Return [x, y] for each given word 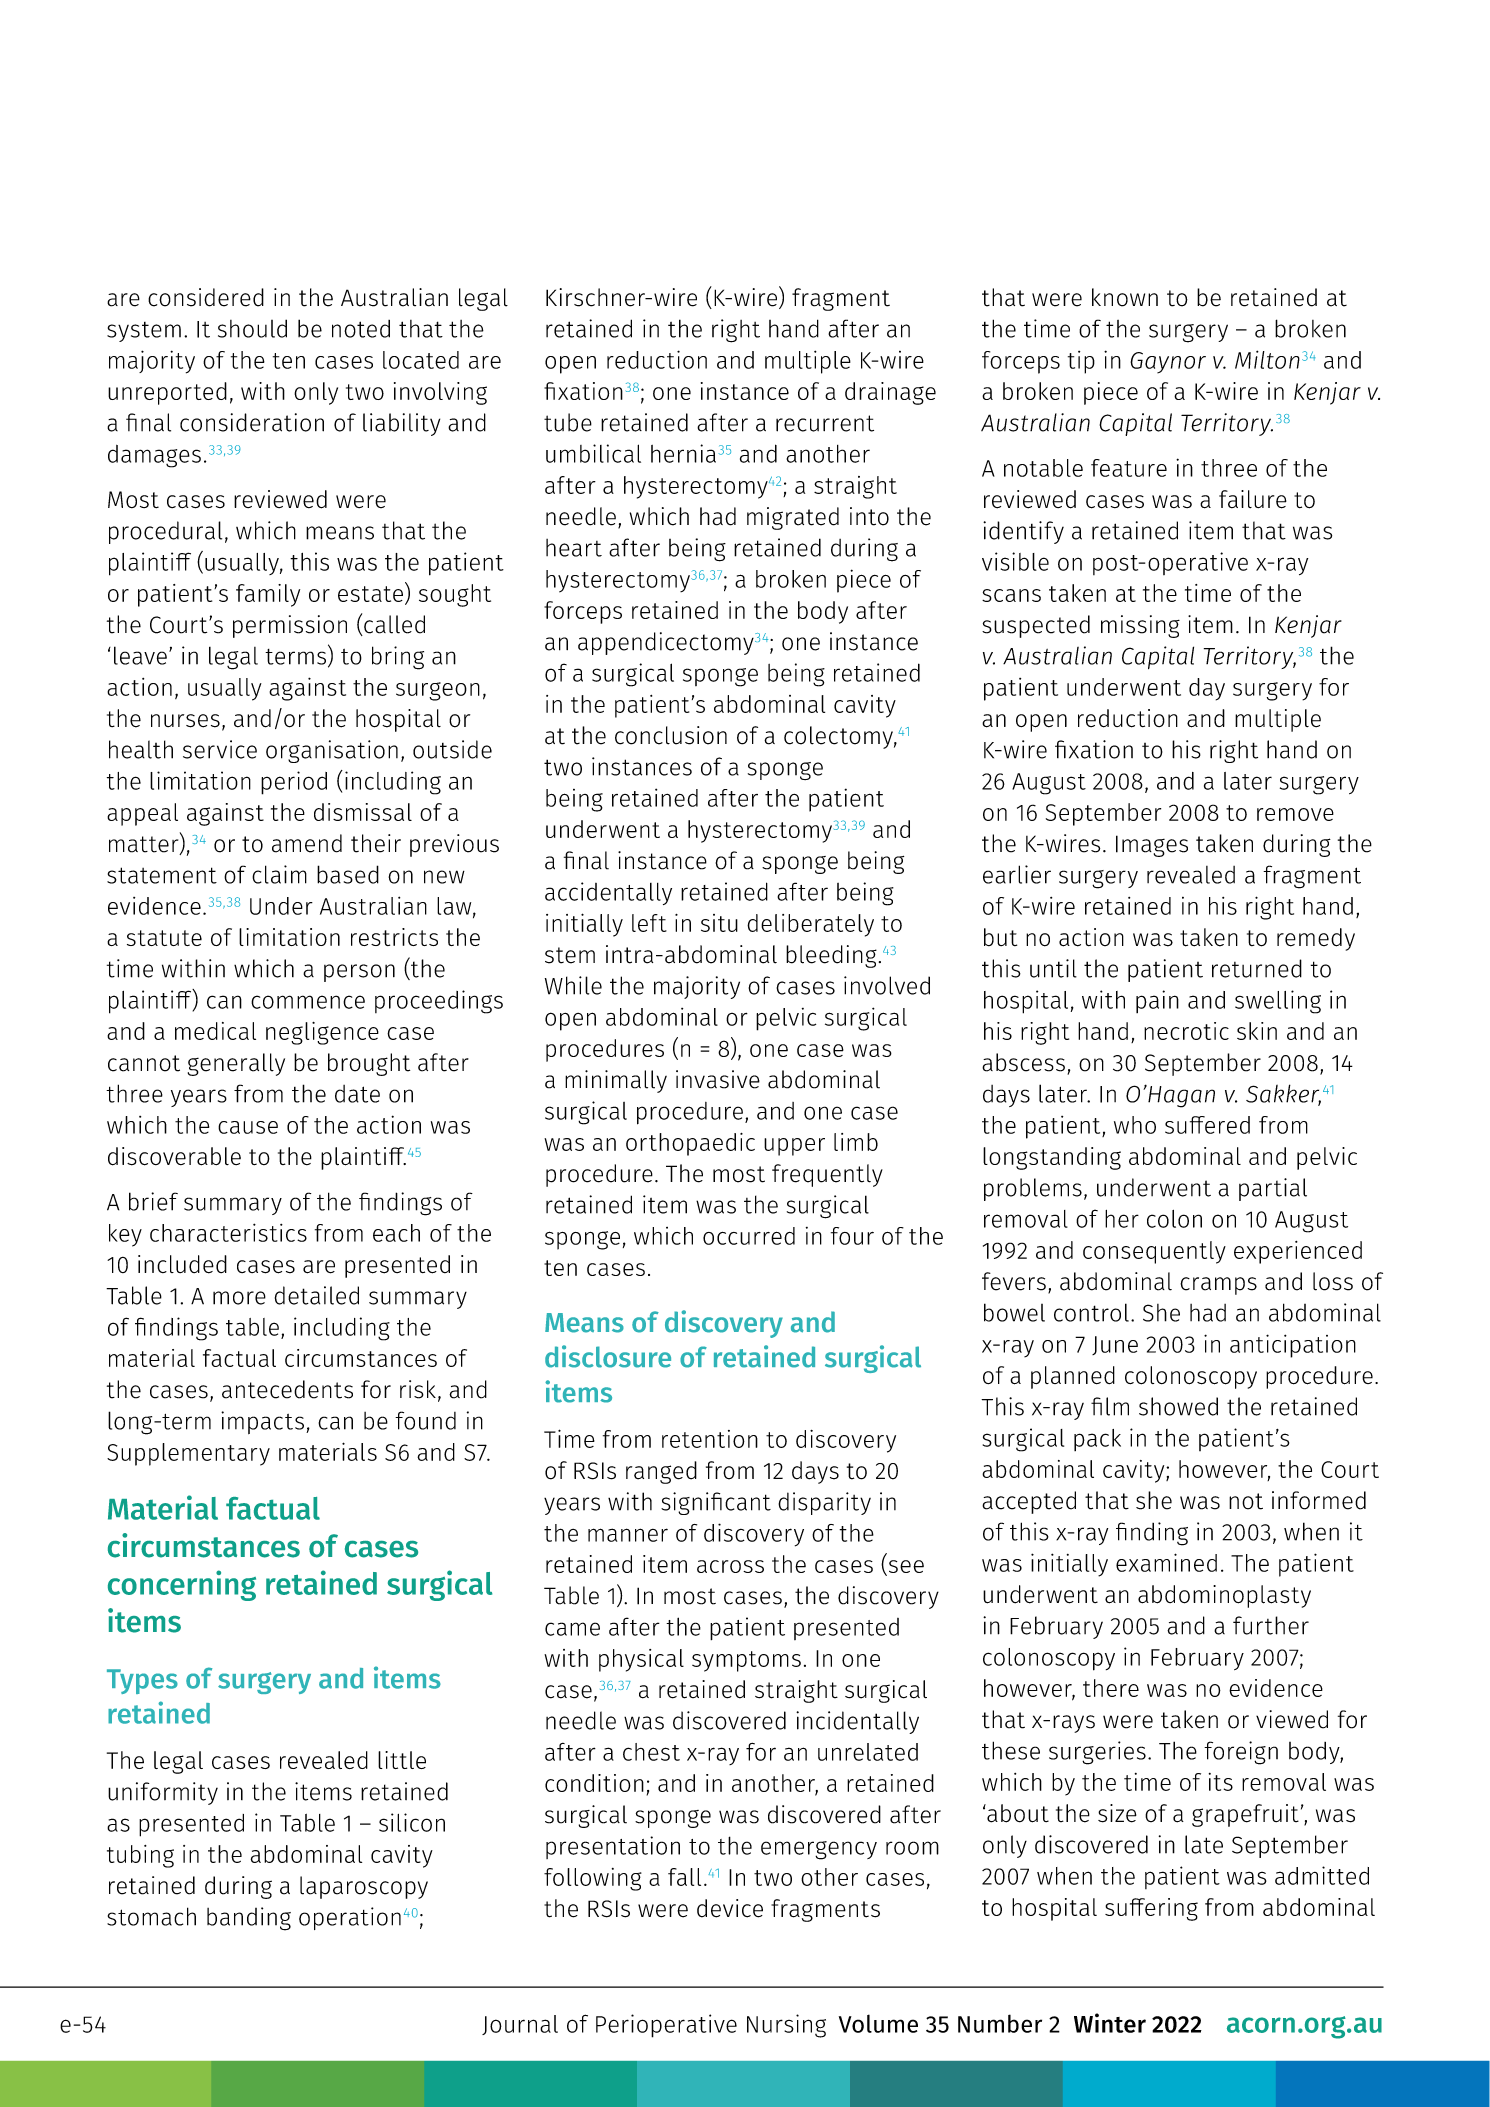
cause [248, 1127]
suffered [1207, 1125]
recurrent [825, 423]
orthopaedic [690, 1144]
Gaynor [1168, 362]
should [252, 328]
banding [249, 1919]
